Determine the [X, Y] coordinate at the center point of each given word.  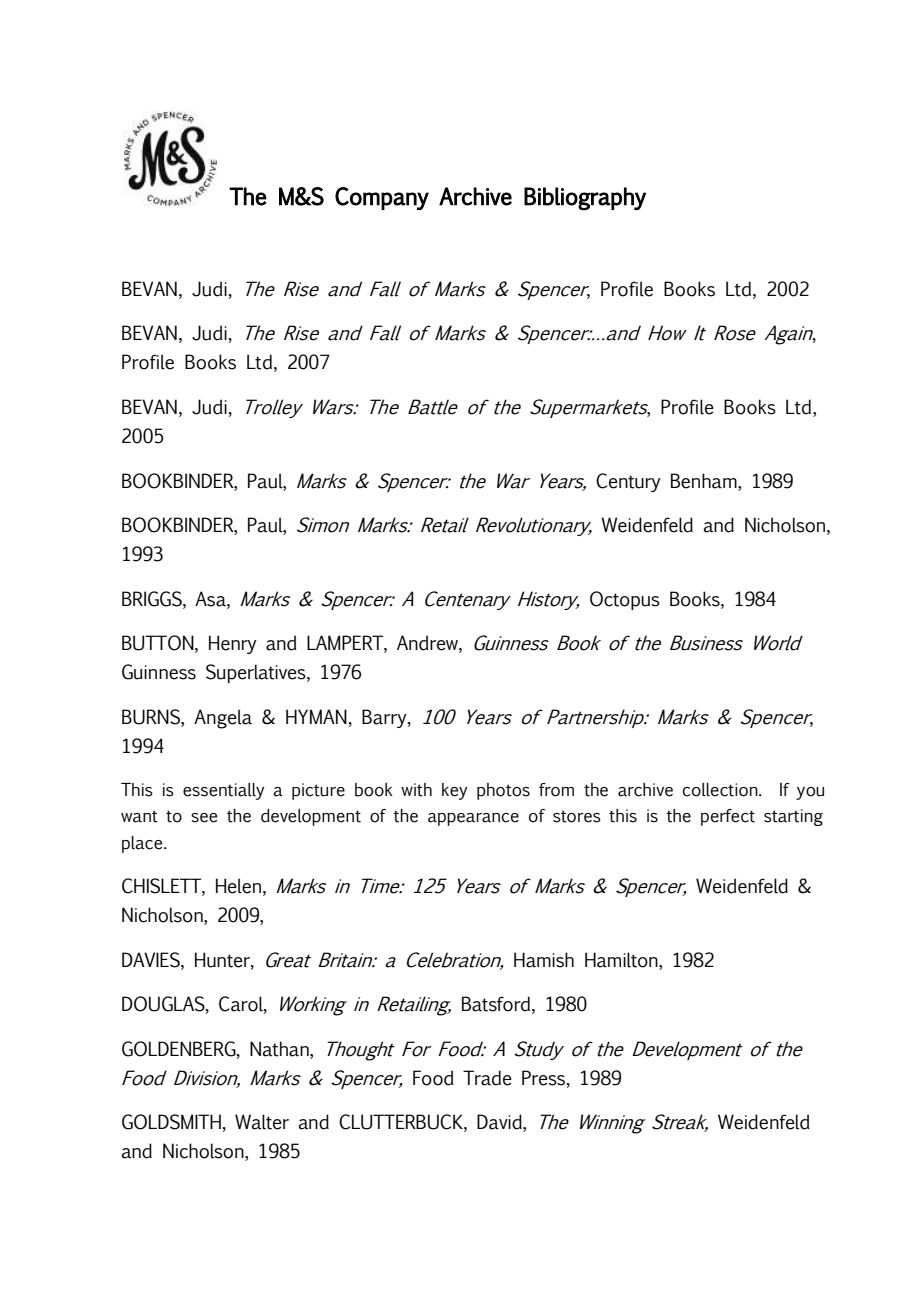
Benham [705, 481]
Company [382, 198]
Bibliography [585, 198]
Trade [487, 1078]
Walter [262, 1122]
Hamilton [622, 960]
